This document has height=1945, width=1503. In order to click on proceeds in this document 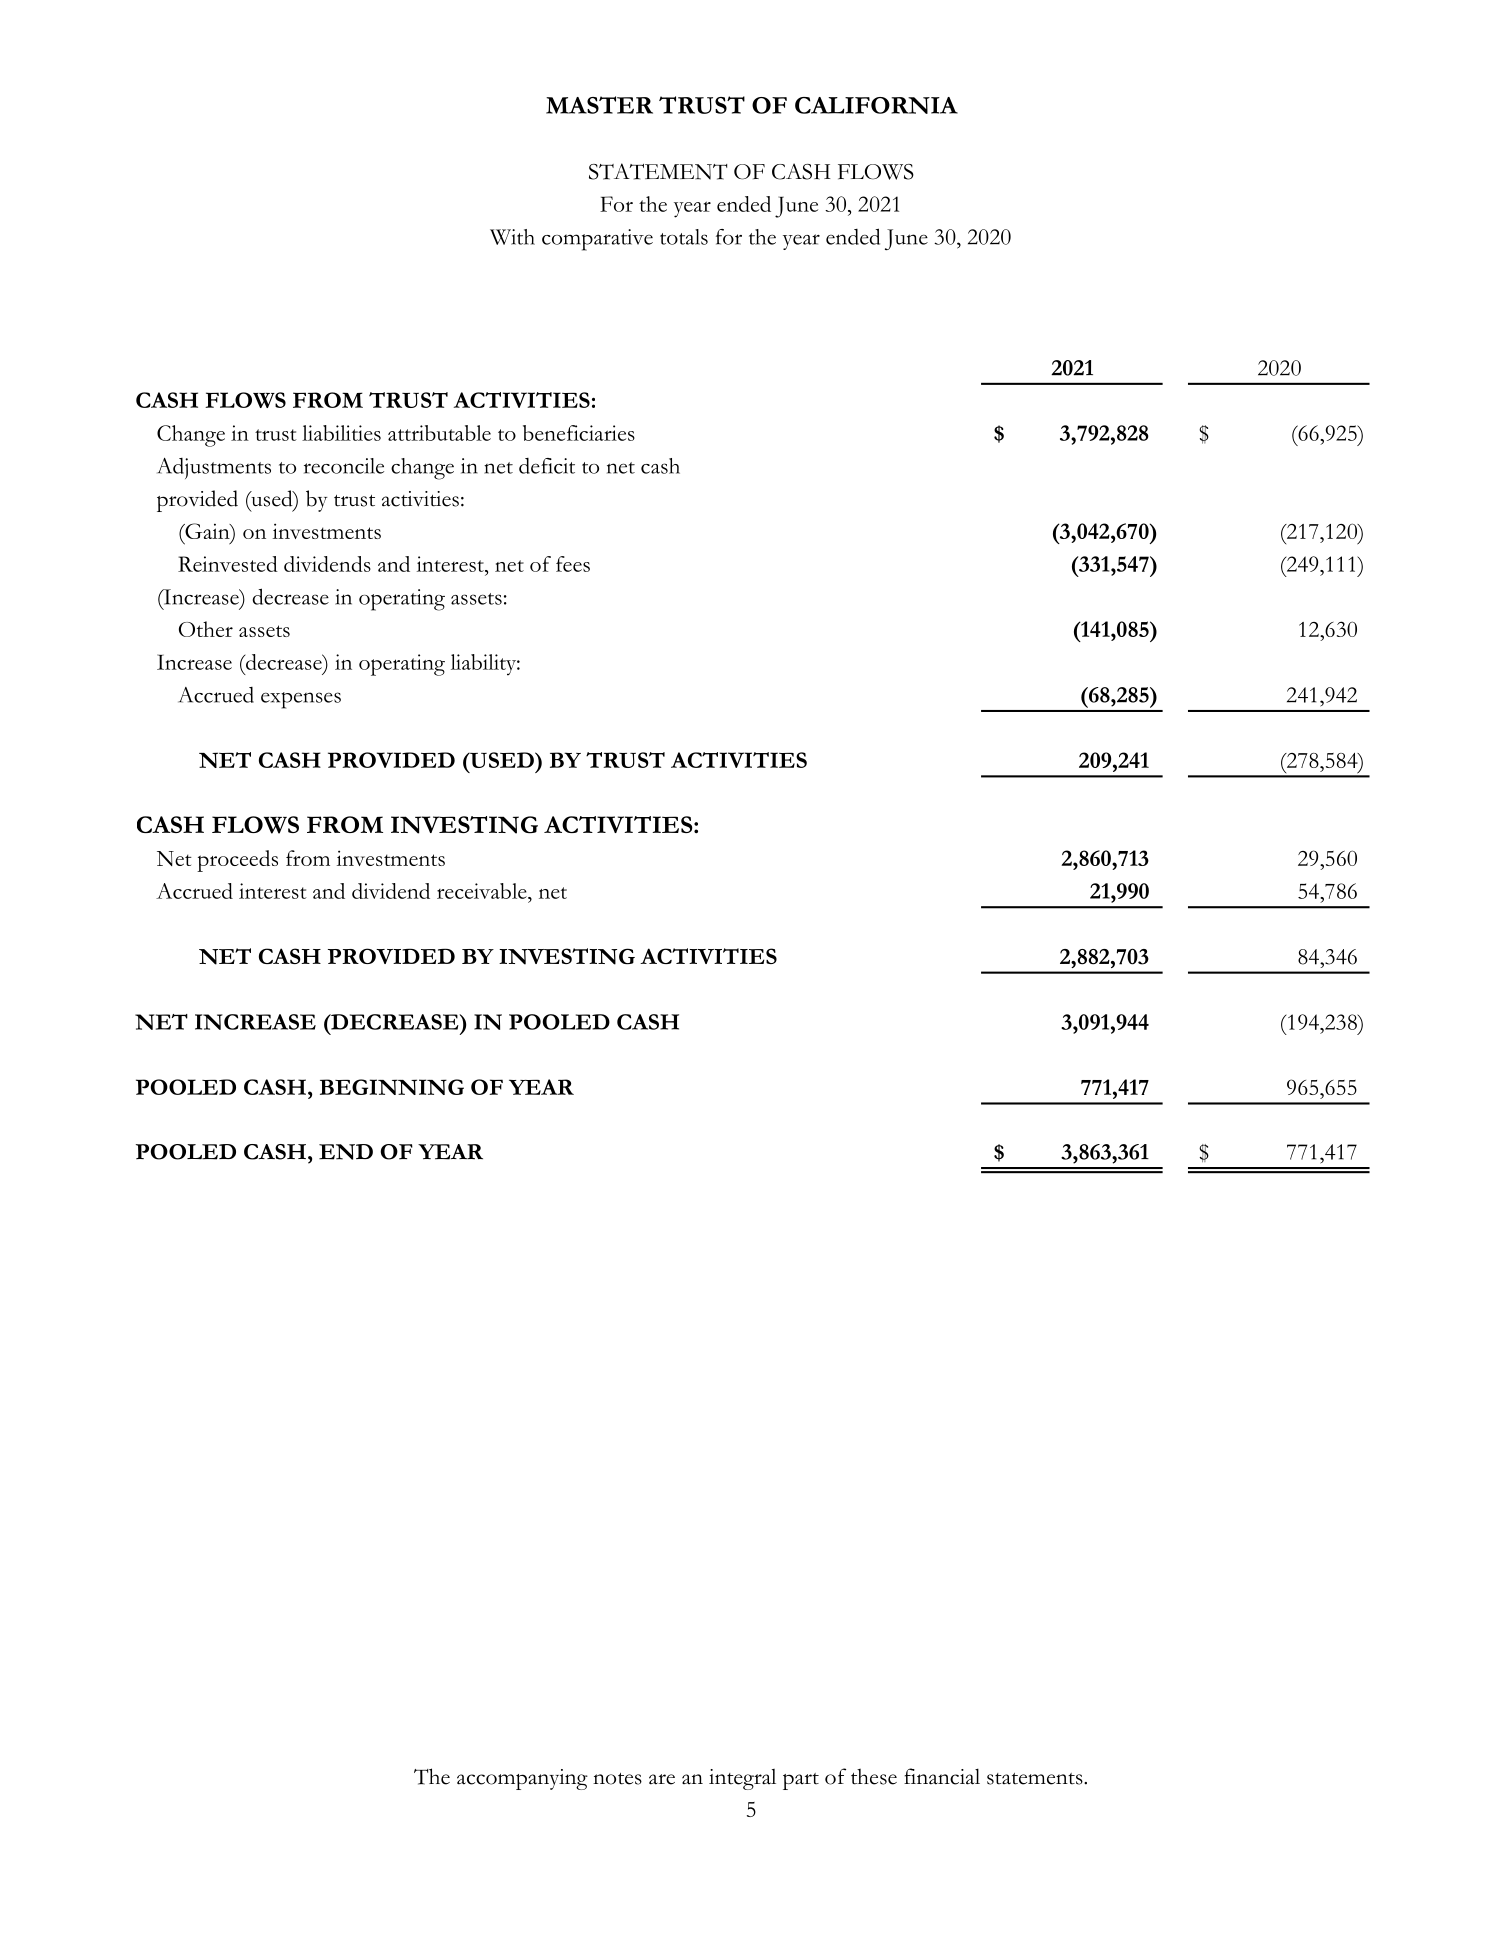, I will do `click(237, 861)`.
